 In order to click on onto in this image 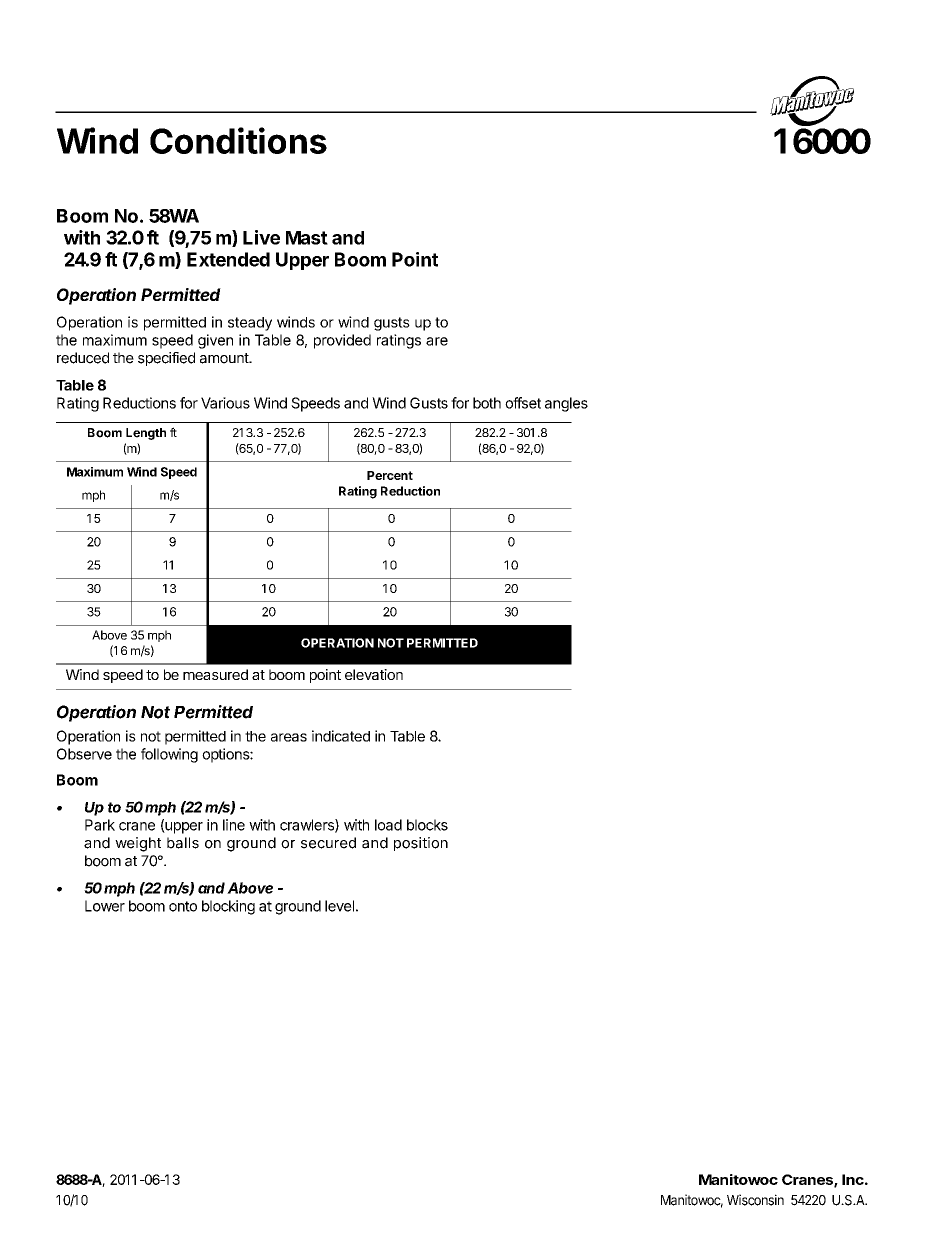, I will do `click(183, 906)`.
